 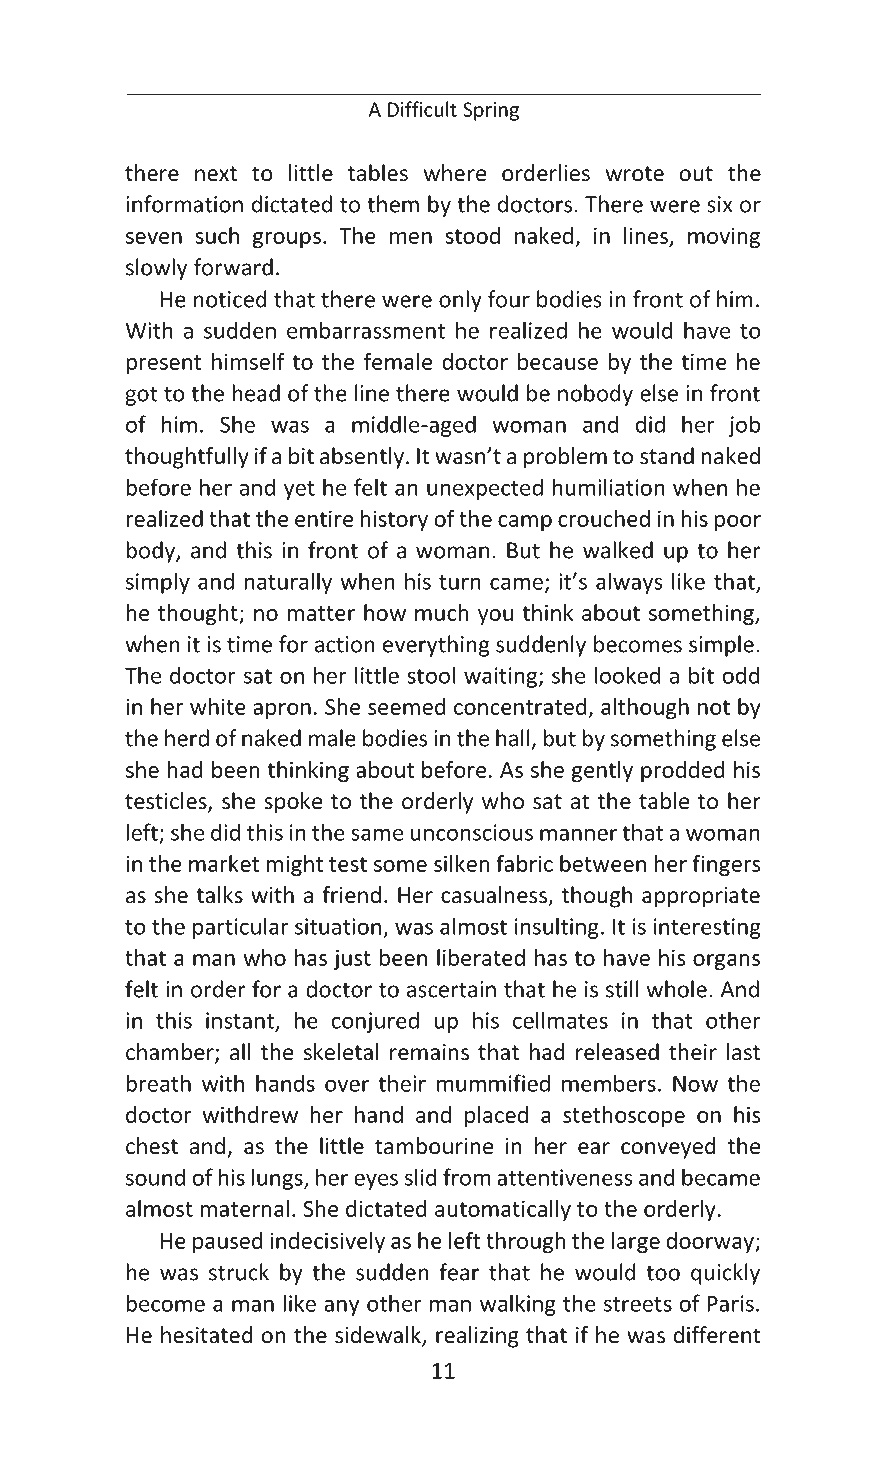 I want to click on hesitated, so click(x=207, y=1335).
